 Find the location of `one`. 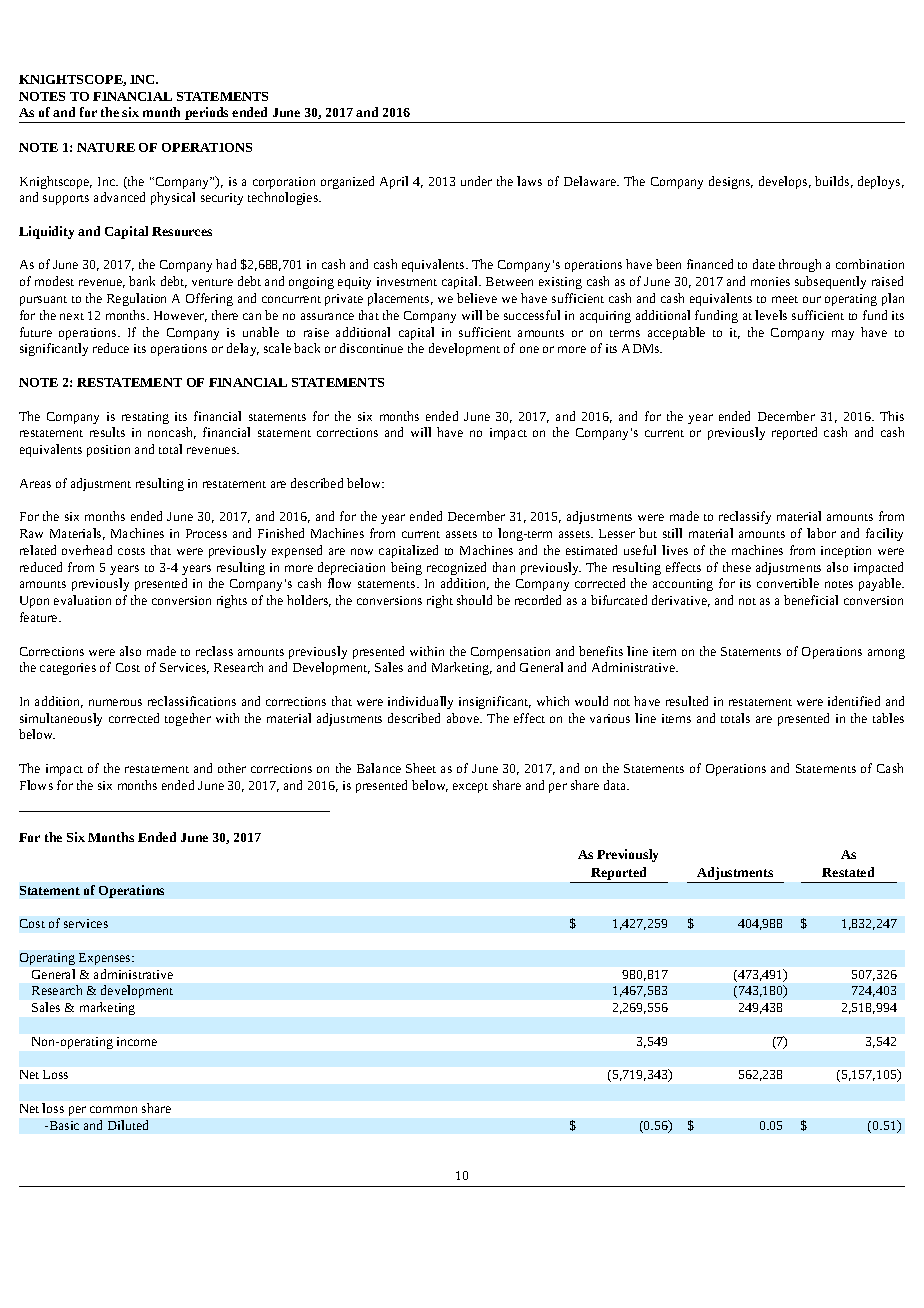

one is located at coordinates (529, 349).
